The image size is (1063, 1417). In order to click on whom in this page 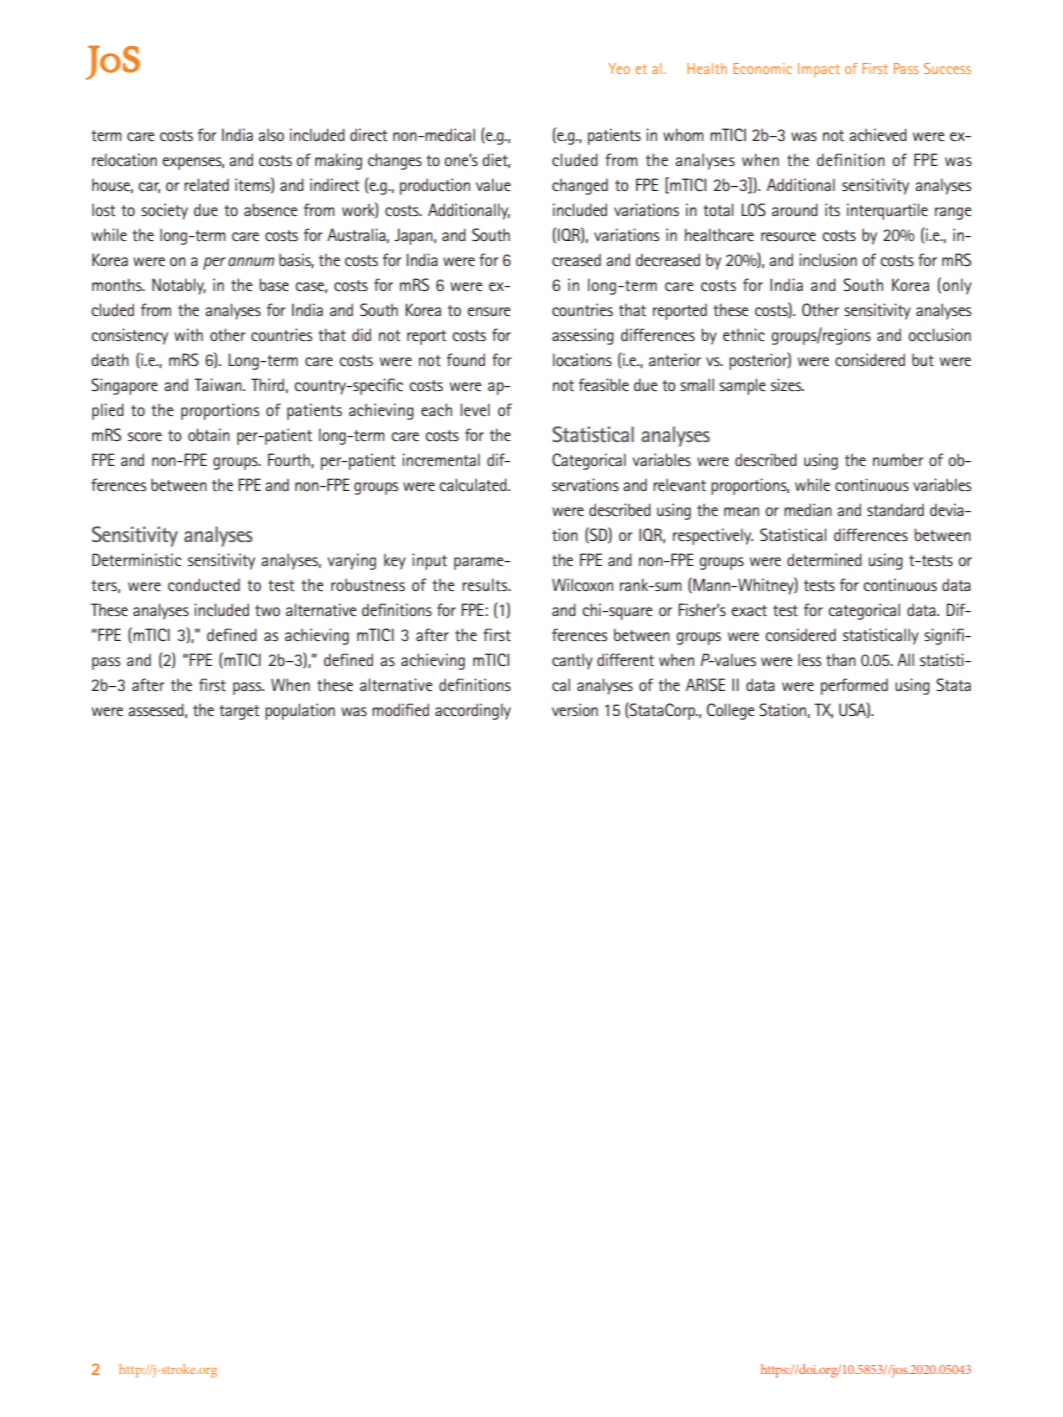, I will do `click(683, 134)`.
